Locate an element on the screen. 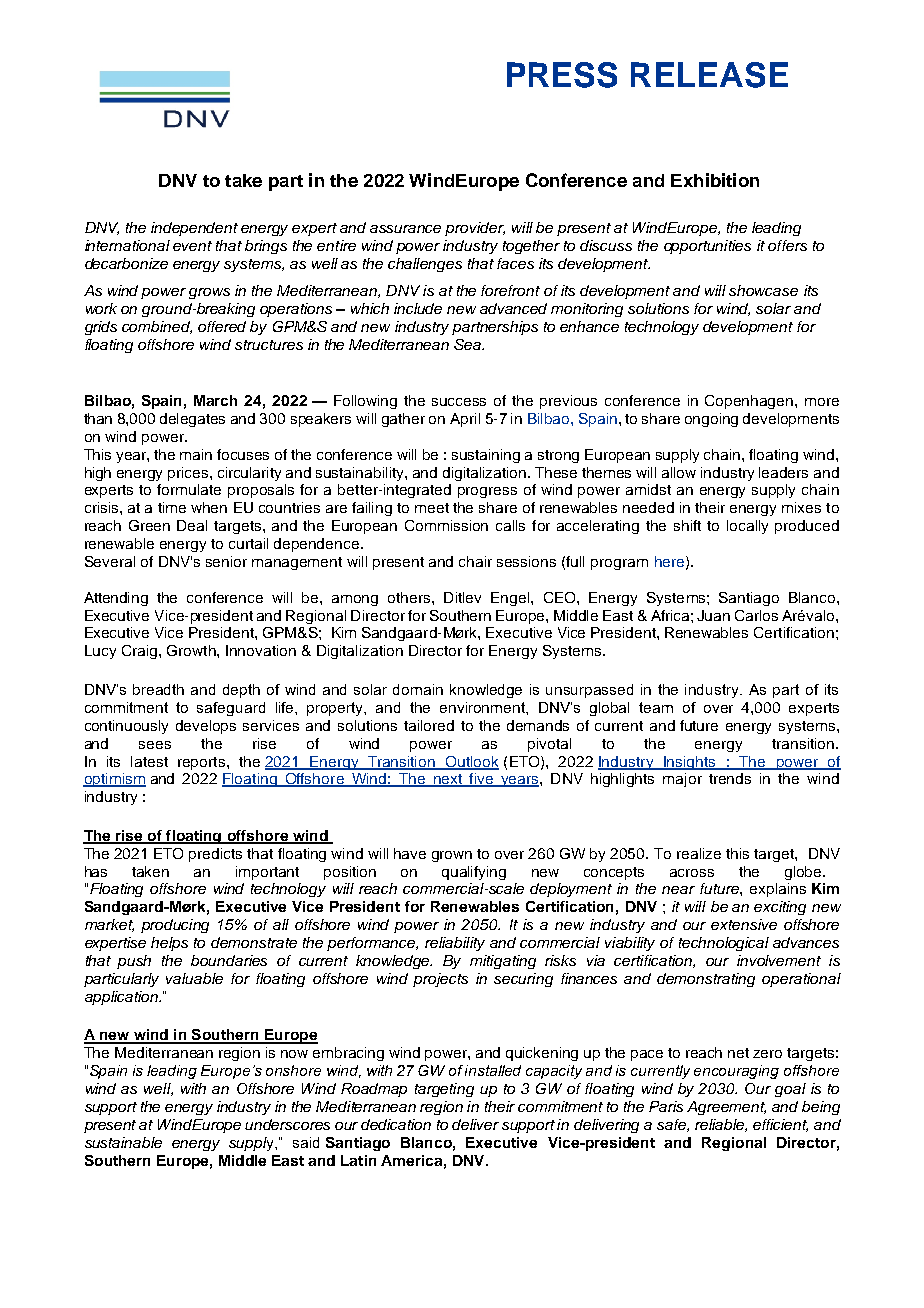 The width and height of the screenshot is (924, 1308). RELEASE is located at coordinates (709, 75).
